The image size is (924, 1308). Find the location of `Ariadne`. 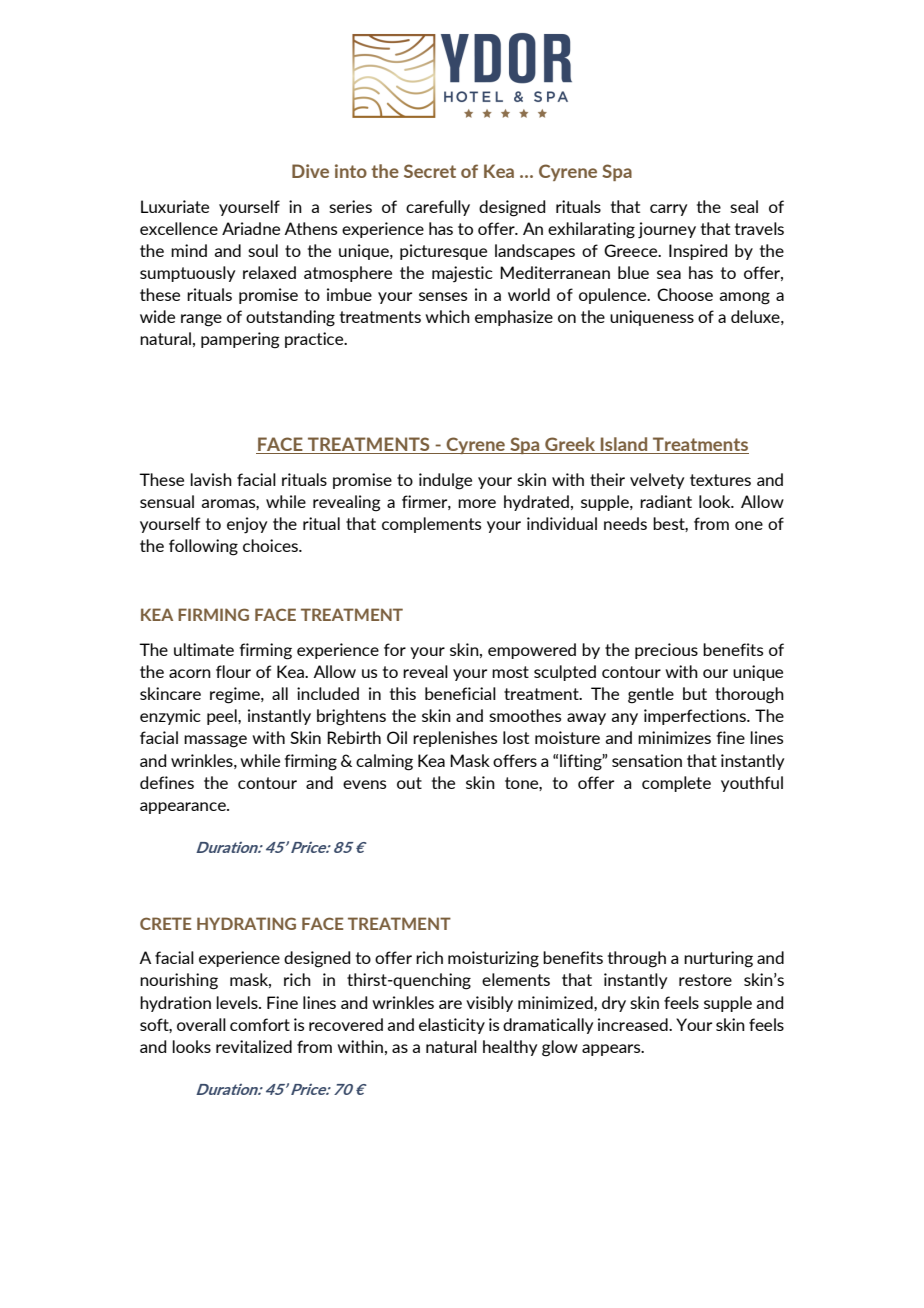

Ariadne is located at coordinates (251, 228).
